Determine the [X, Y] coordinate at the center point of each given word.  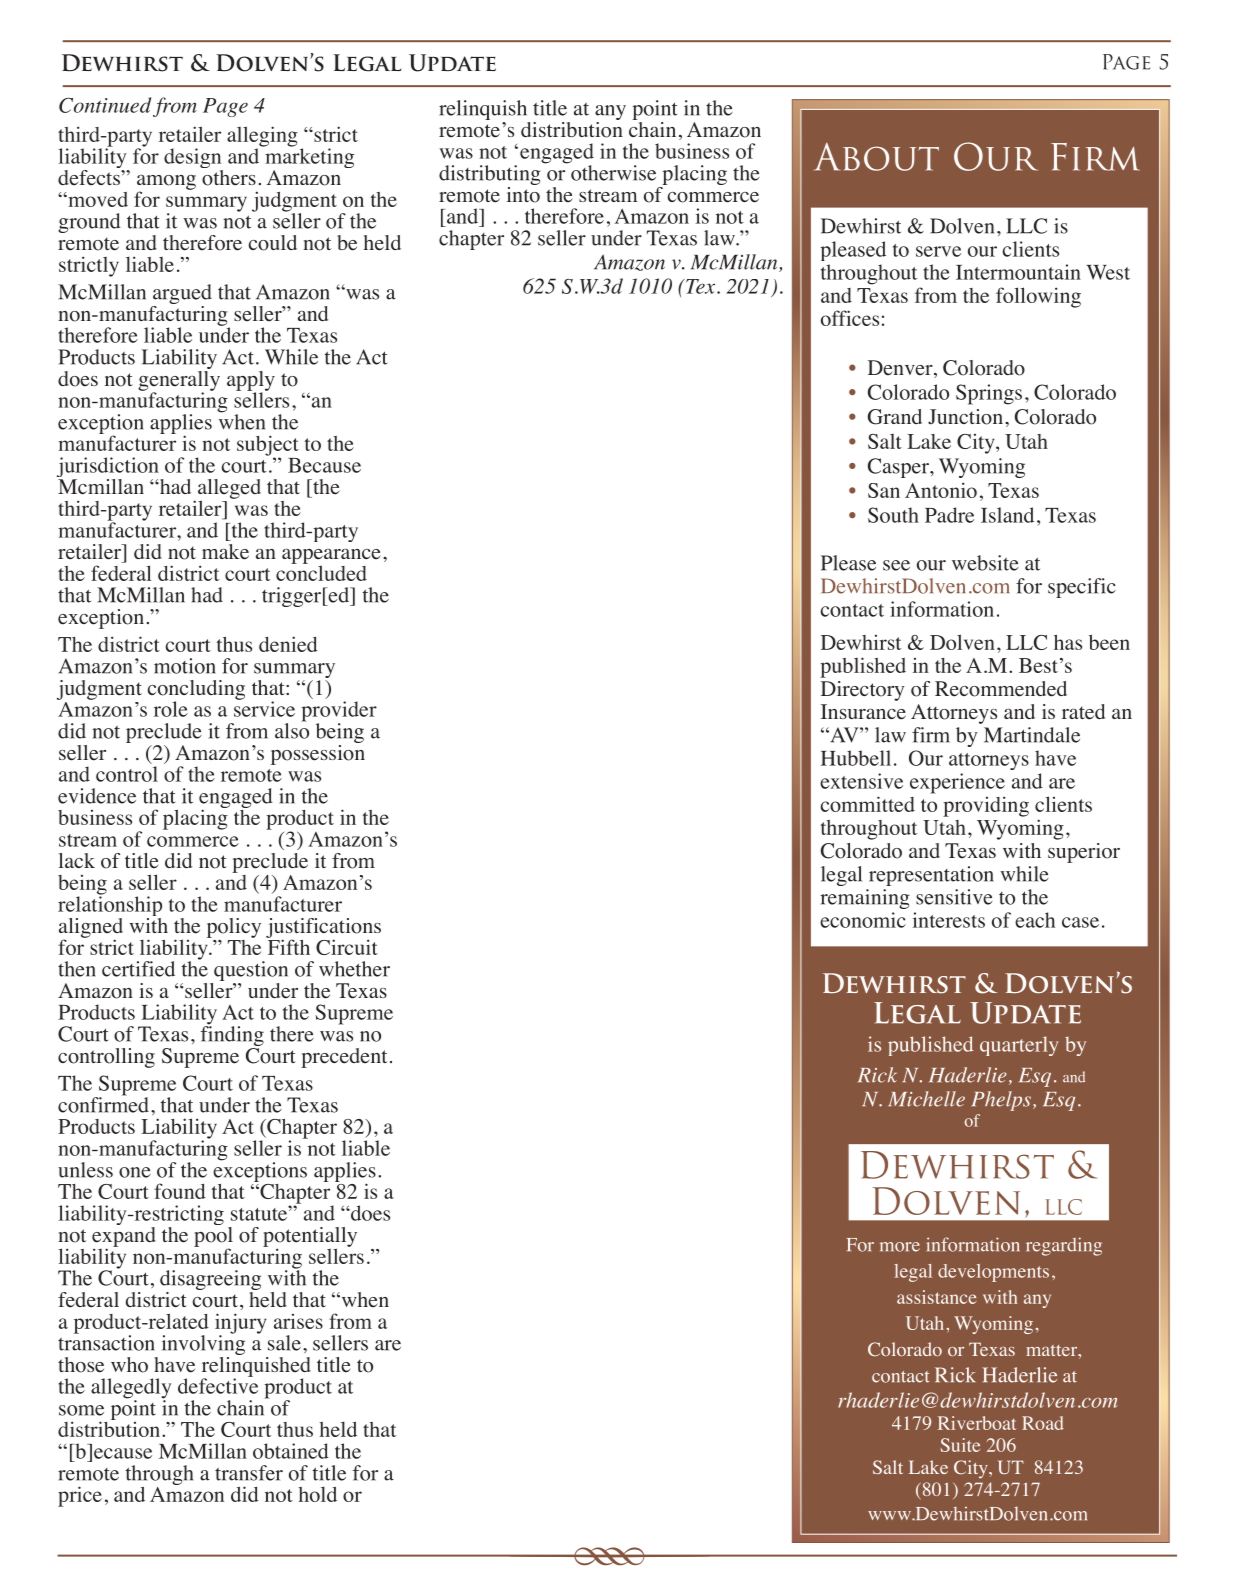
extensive [861, 781]
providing [986, 806]
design [193, 159]
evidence [97, 796]
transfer [249, 1473]
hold [317, 1494]
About [876, 157]
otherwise [613, 173]
